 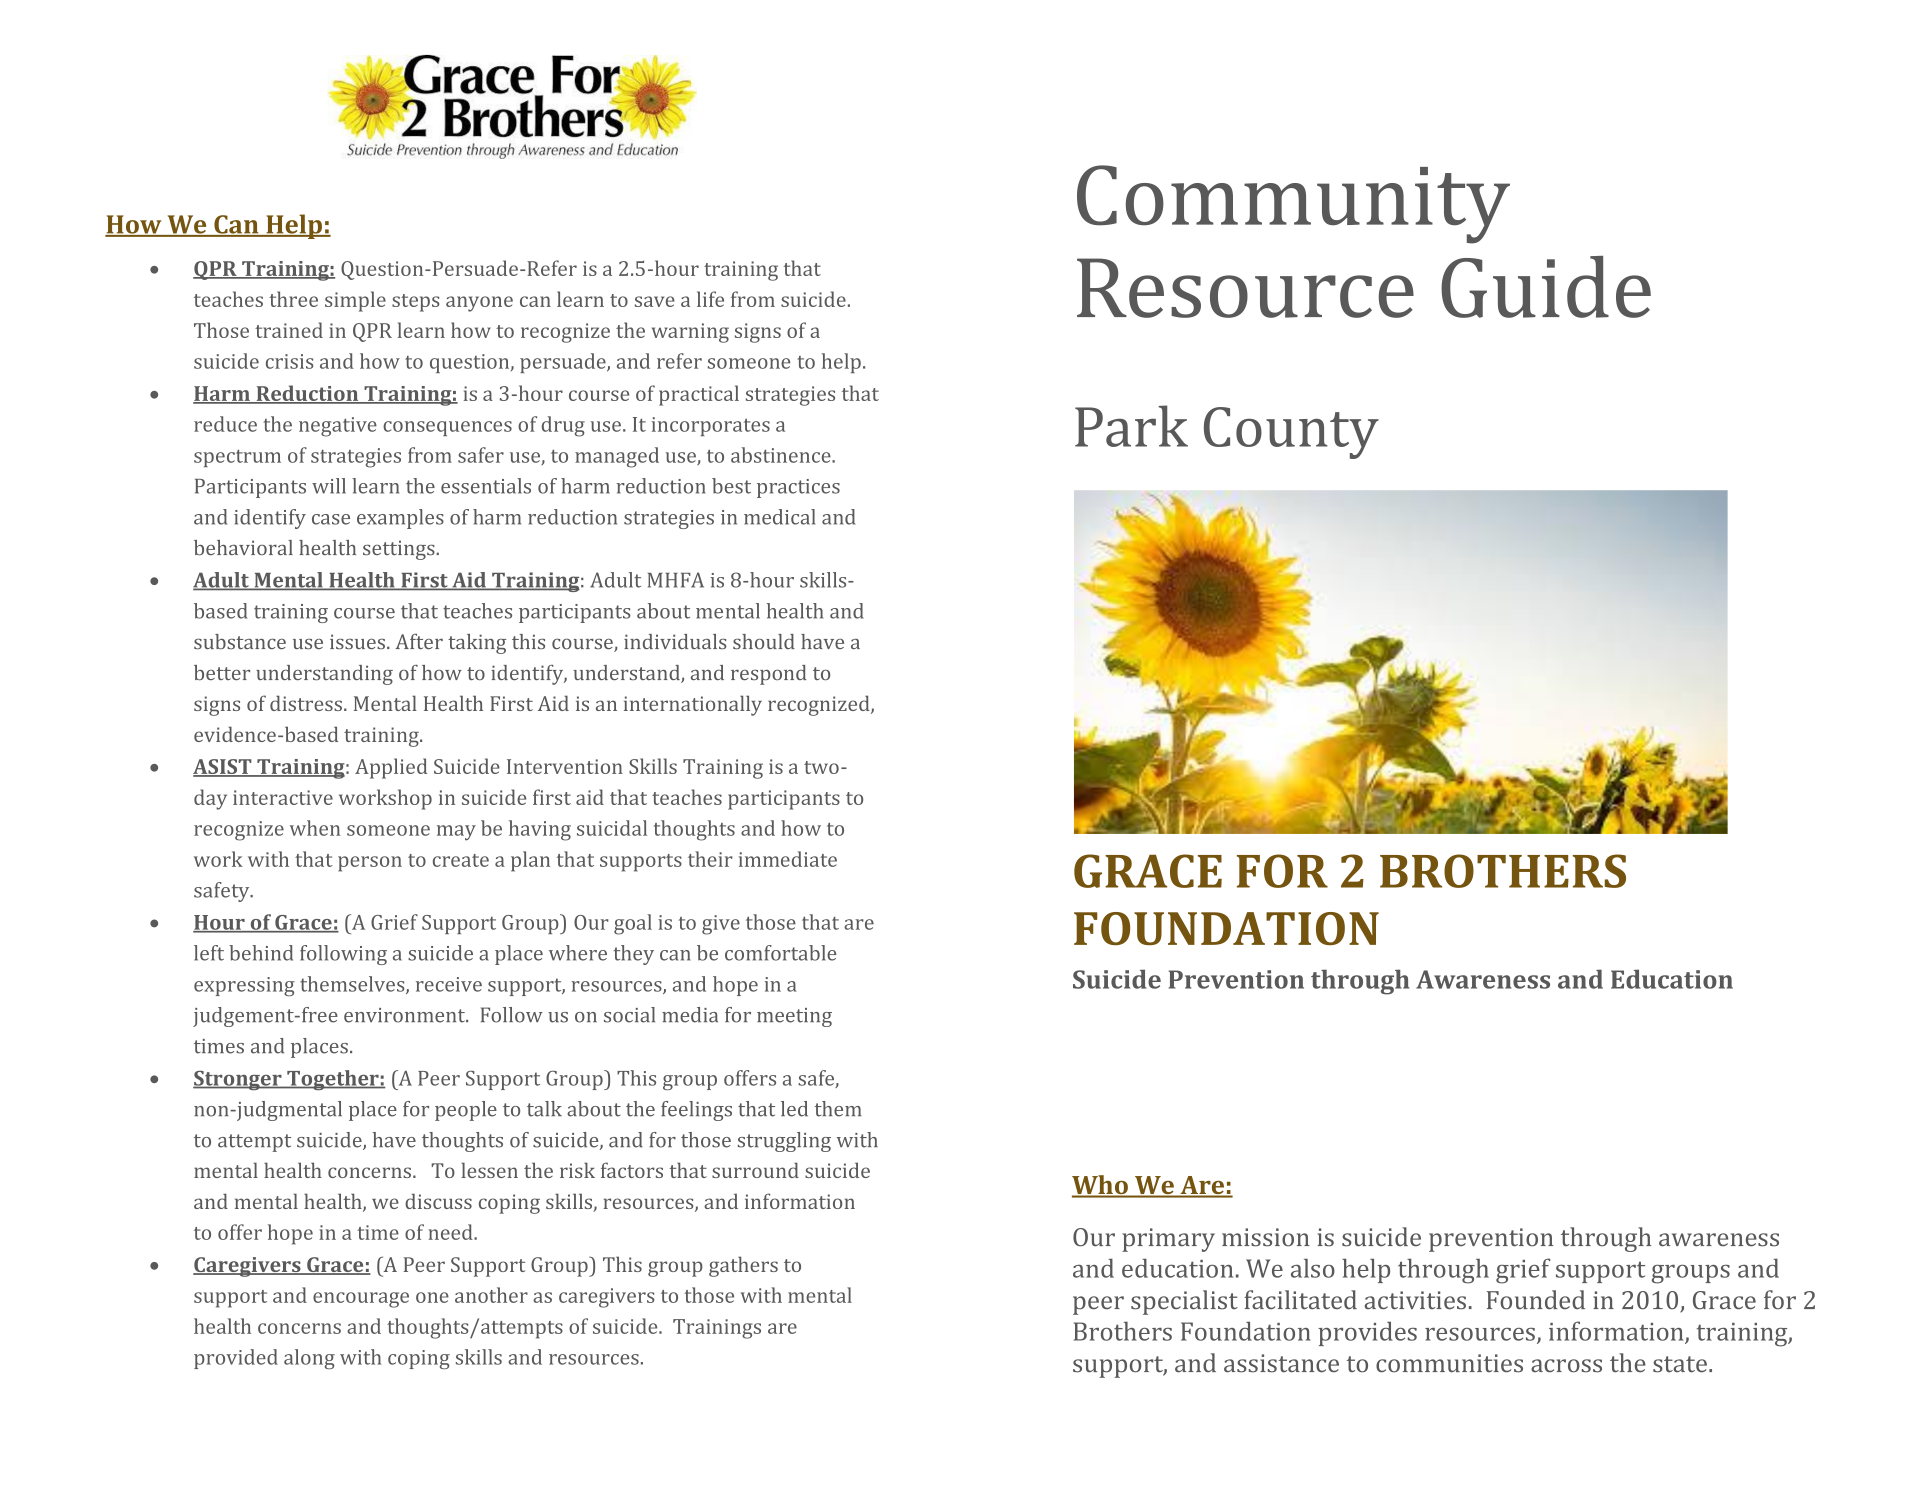 What do you see at coordinates (1536, 1300) in the screenshot?
I see `Founded` at bounding box center [1536, 1300].
